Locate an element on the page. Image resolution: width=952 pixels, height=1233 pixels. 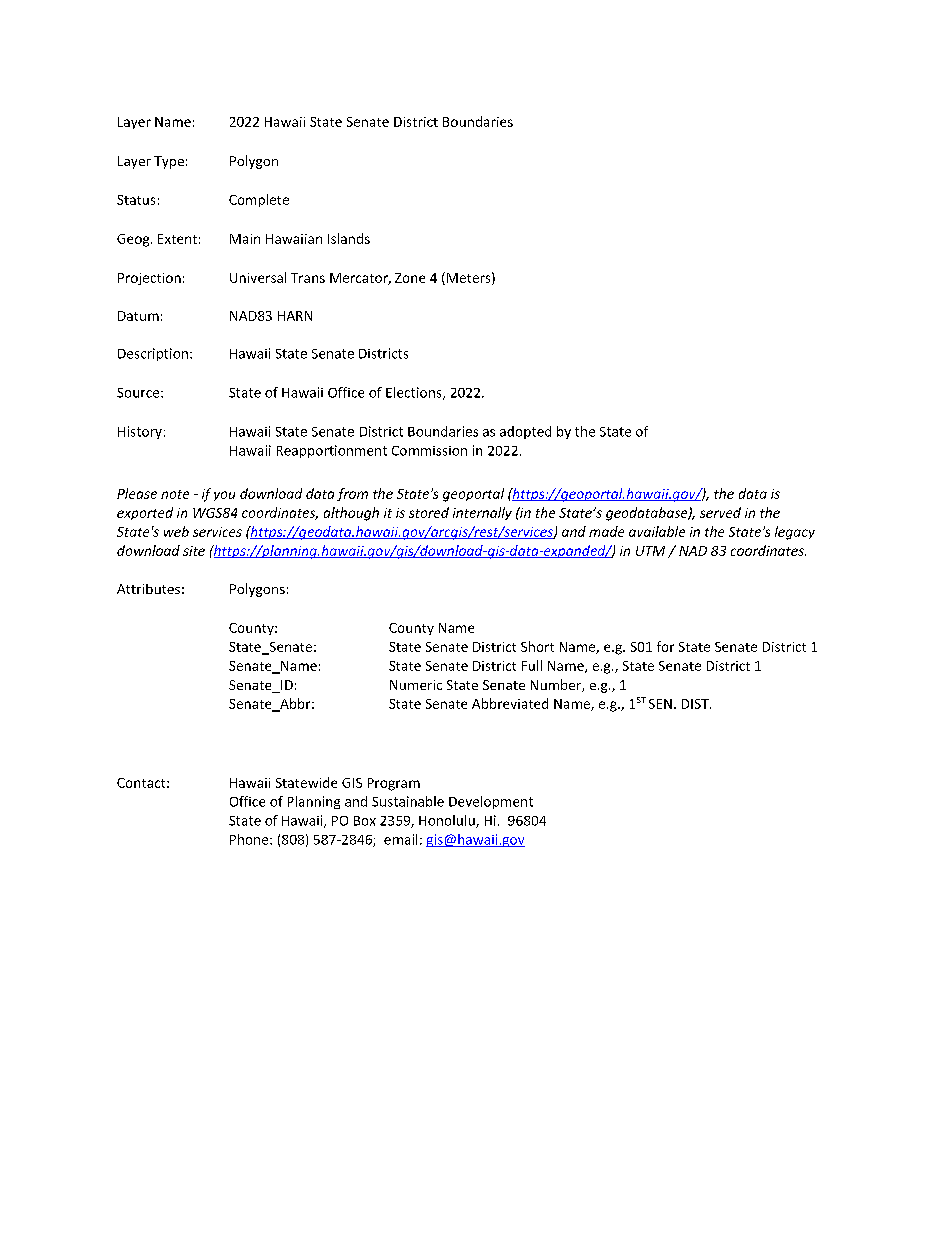
Phone is located at coordinates (250, 839).
